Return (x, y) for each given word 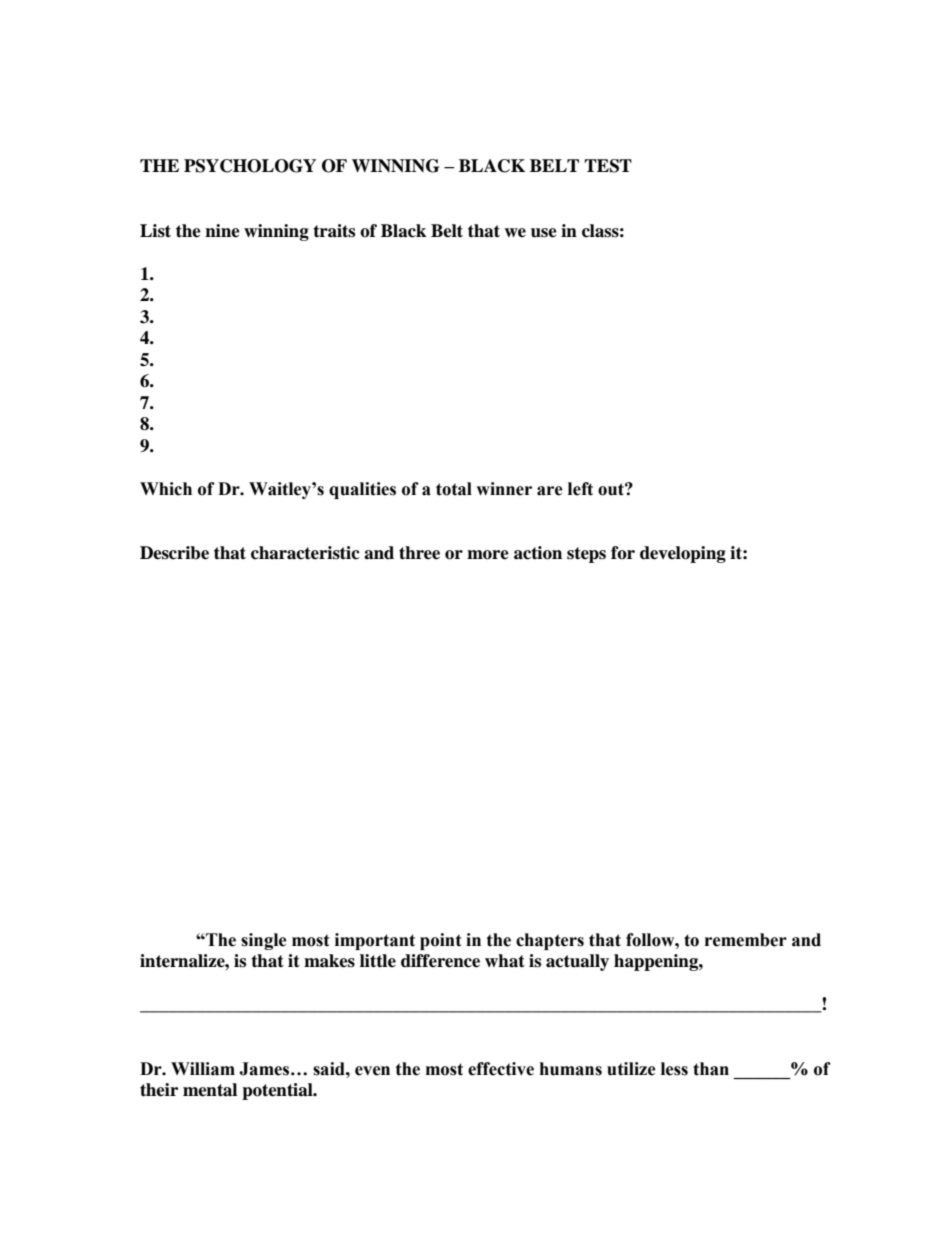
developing (683, 554)
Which (166, 489)
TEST (608, 166)
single (264, 941)
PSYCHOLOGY (250, 166)
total (454, 489)
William (203, 1069)
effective (501, 1069)
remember (746, 940)
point (441, 941)
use (544, 233)
